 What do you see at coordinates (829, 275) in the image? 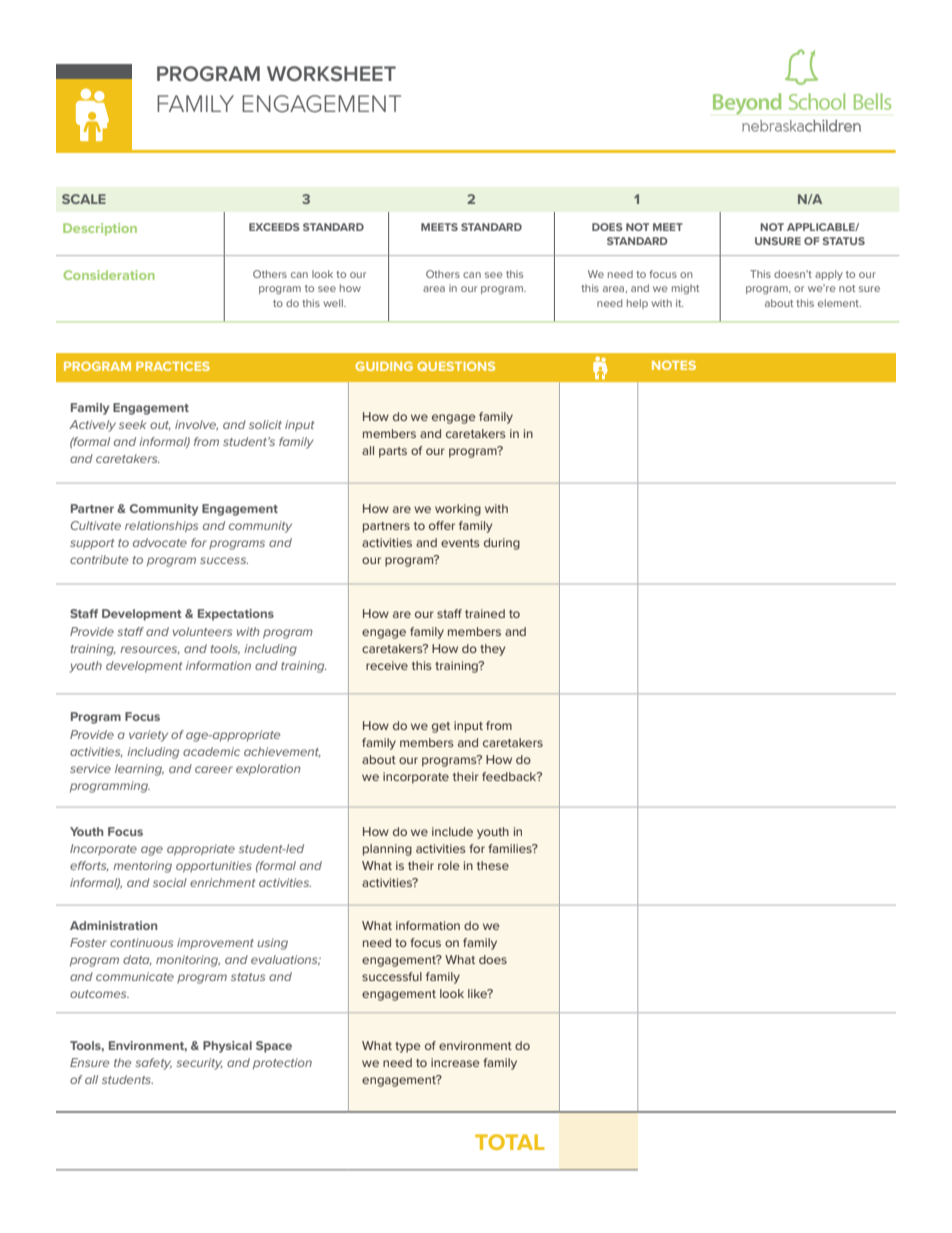
I see `apply` at bounding box center [829, 275].
